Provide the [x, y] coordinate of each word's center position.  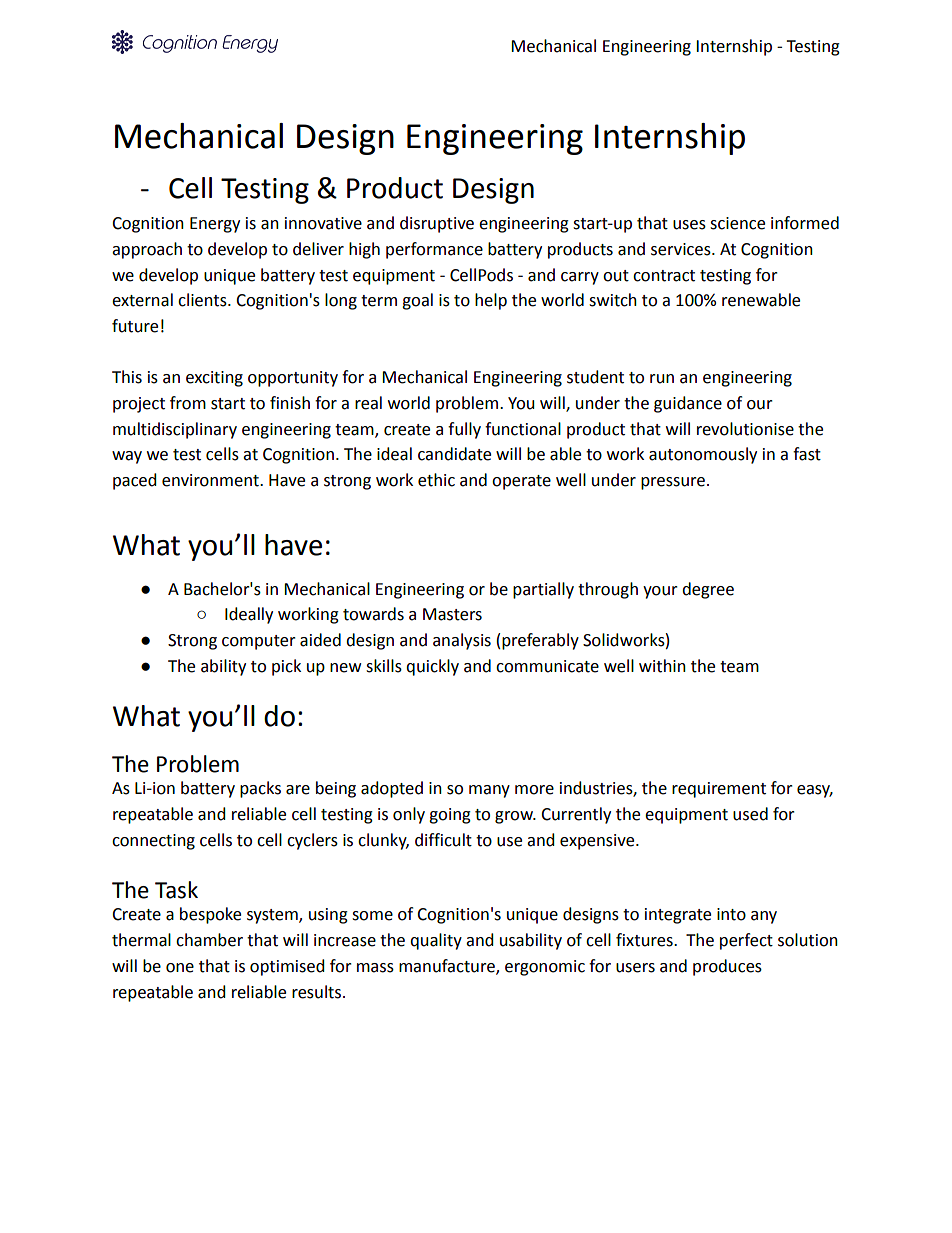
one [180, 968]
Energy [215, 225]
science [737, 223]
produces [727, 967]
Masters [452, 614]
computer [259, 642]
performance [434, 250]
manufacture [448, 966]
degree [708, 590]
